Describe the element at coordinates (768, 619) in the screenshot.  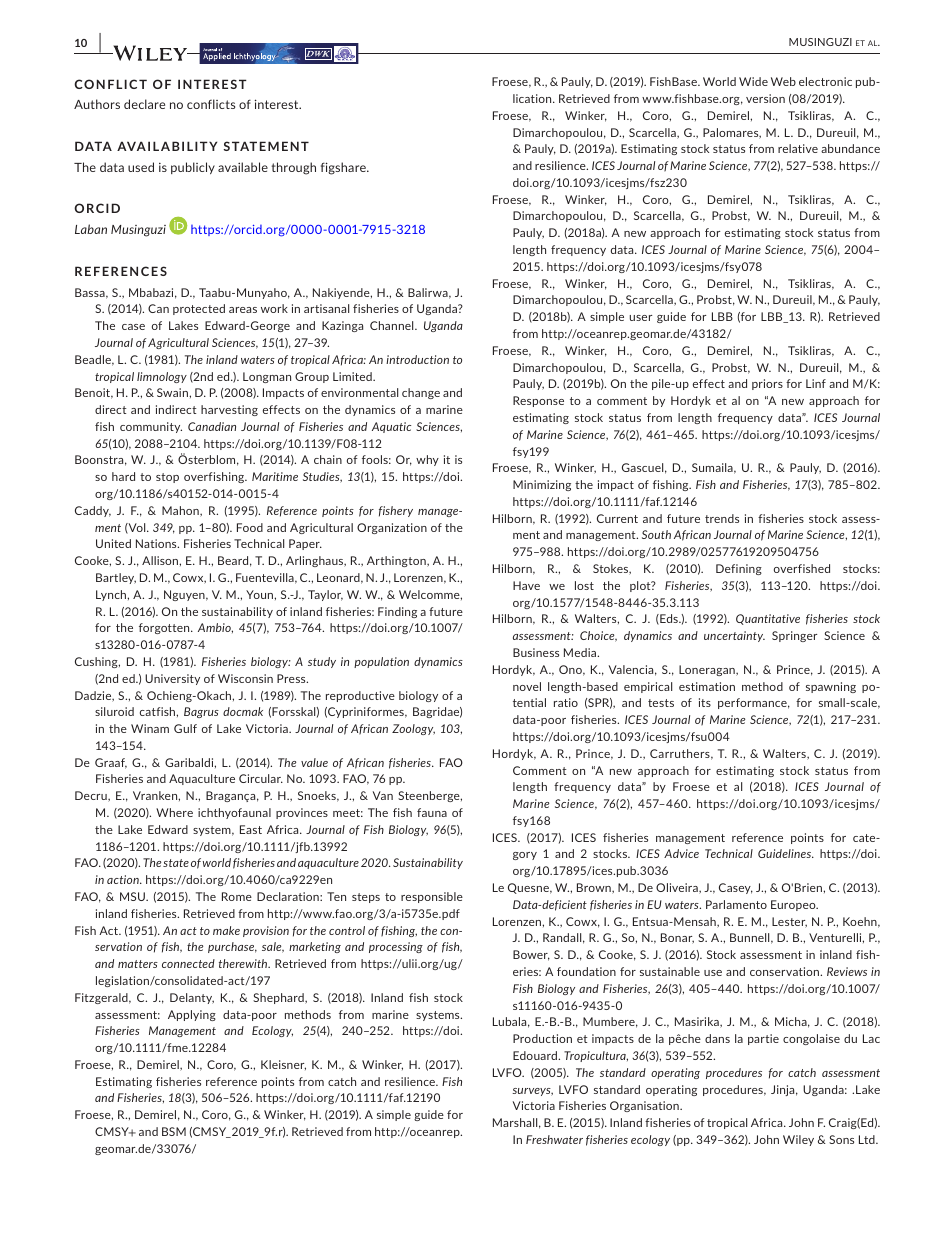
I see `Quantitative` at that location.
